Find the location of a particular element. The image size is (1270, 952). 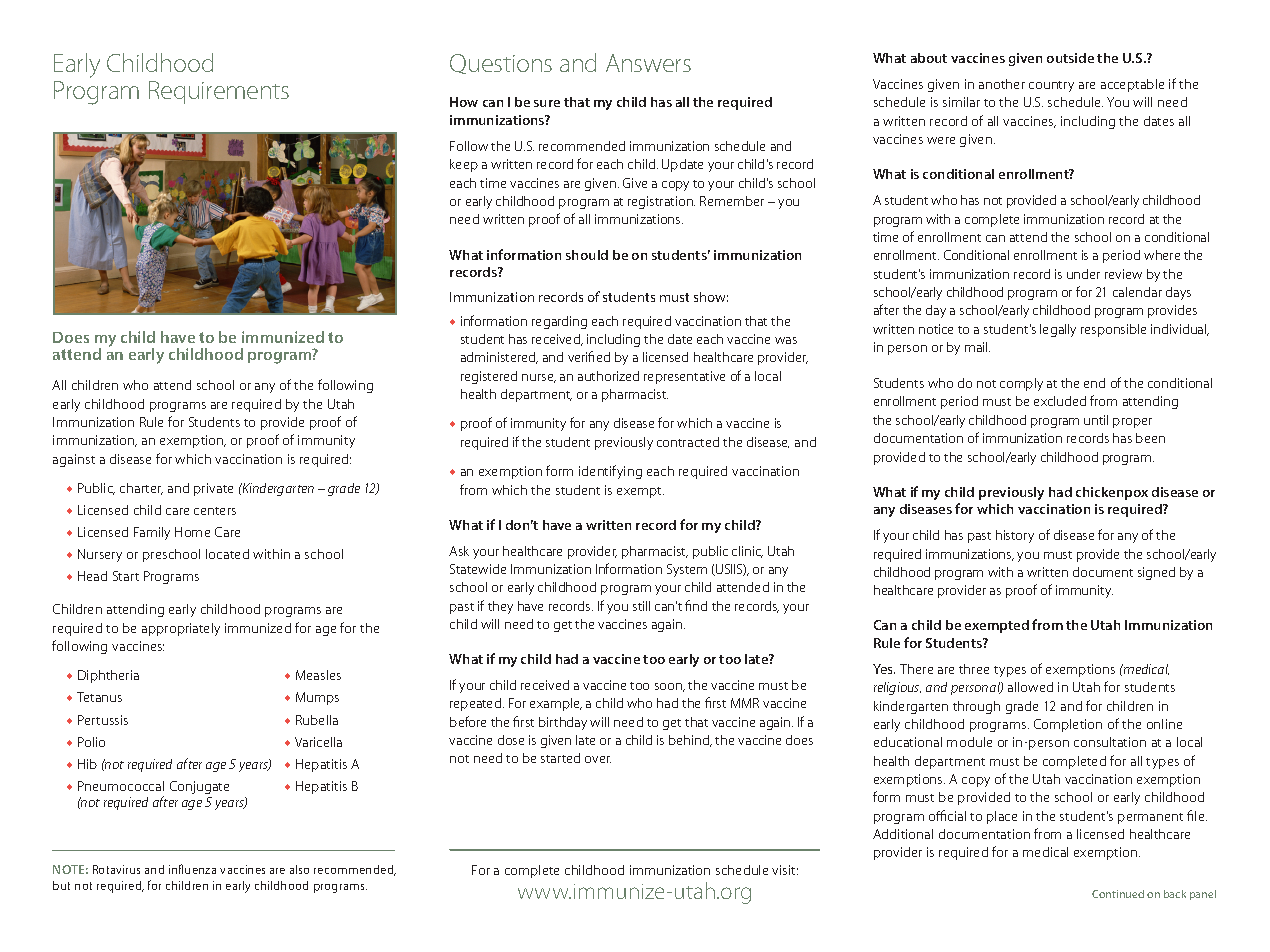

private is located at coordinates (213, 489).
